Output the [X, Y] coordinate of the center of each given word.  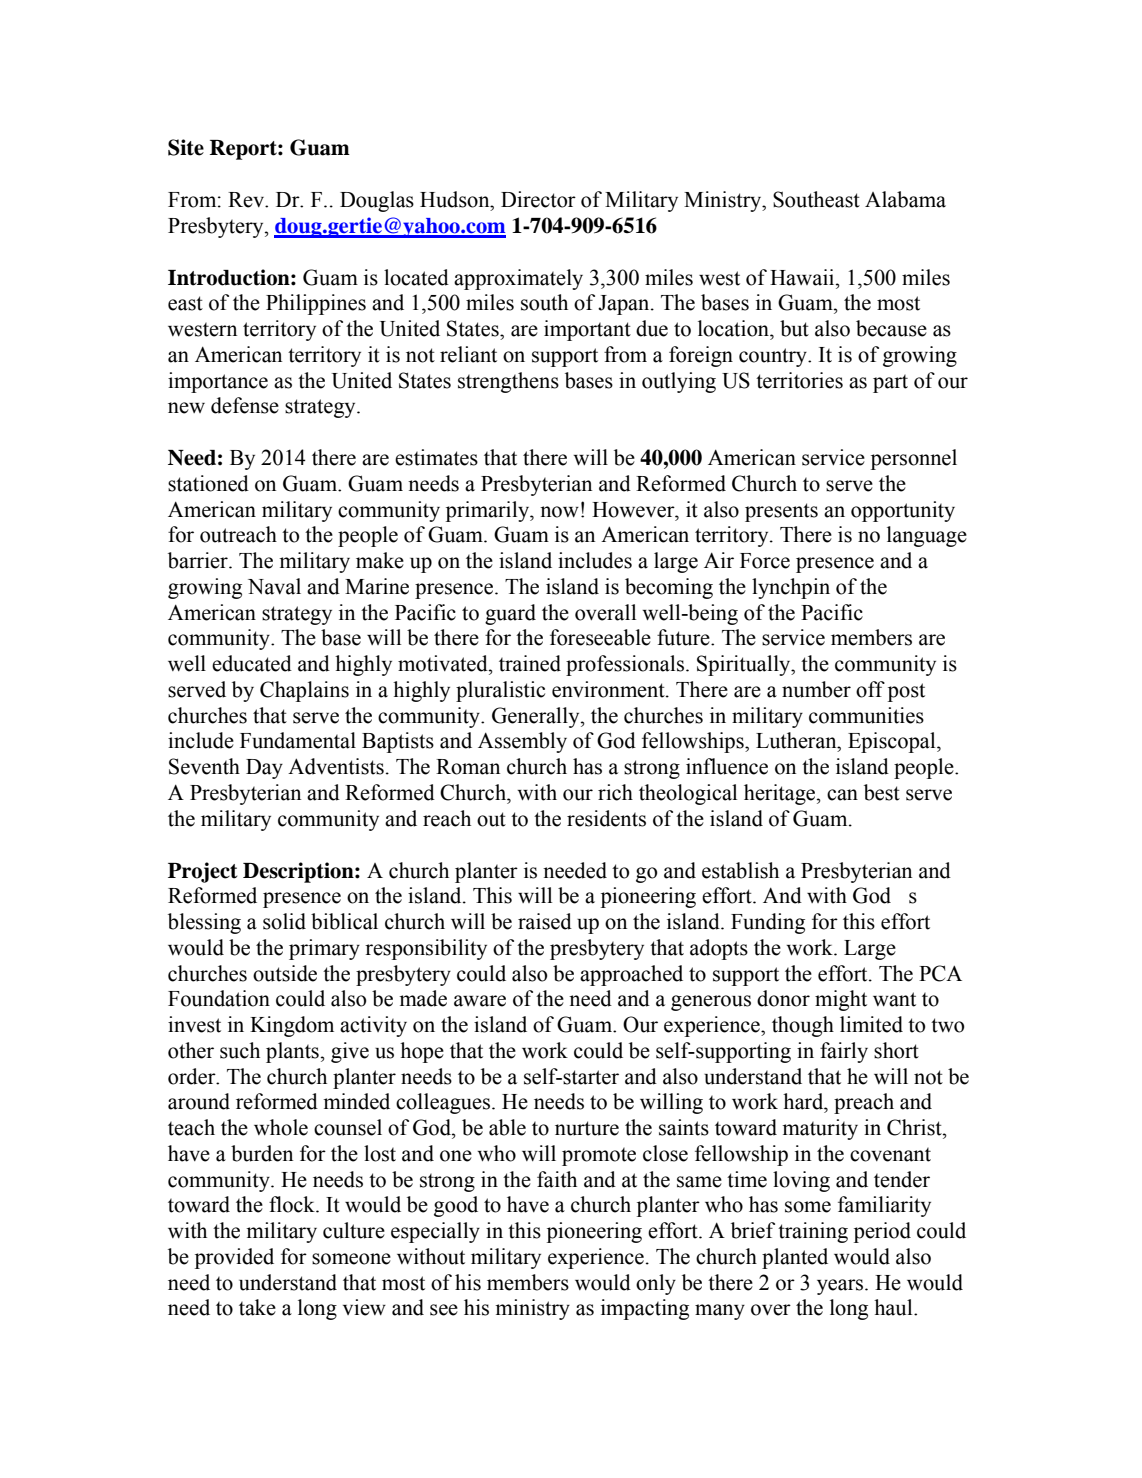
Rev [247, 200]
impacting [645, 1309]
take [257, 1307]
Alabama [905, 199]
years [841, 1287]
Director [538, 199]
